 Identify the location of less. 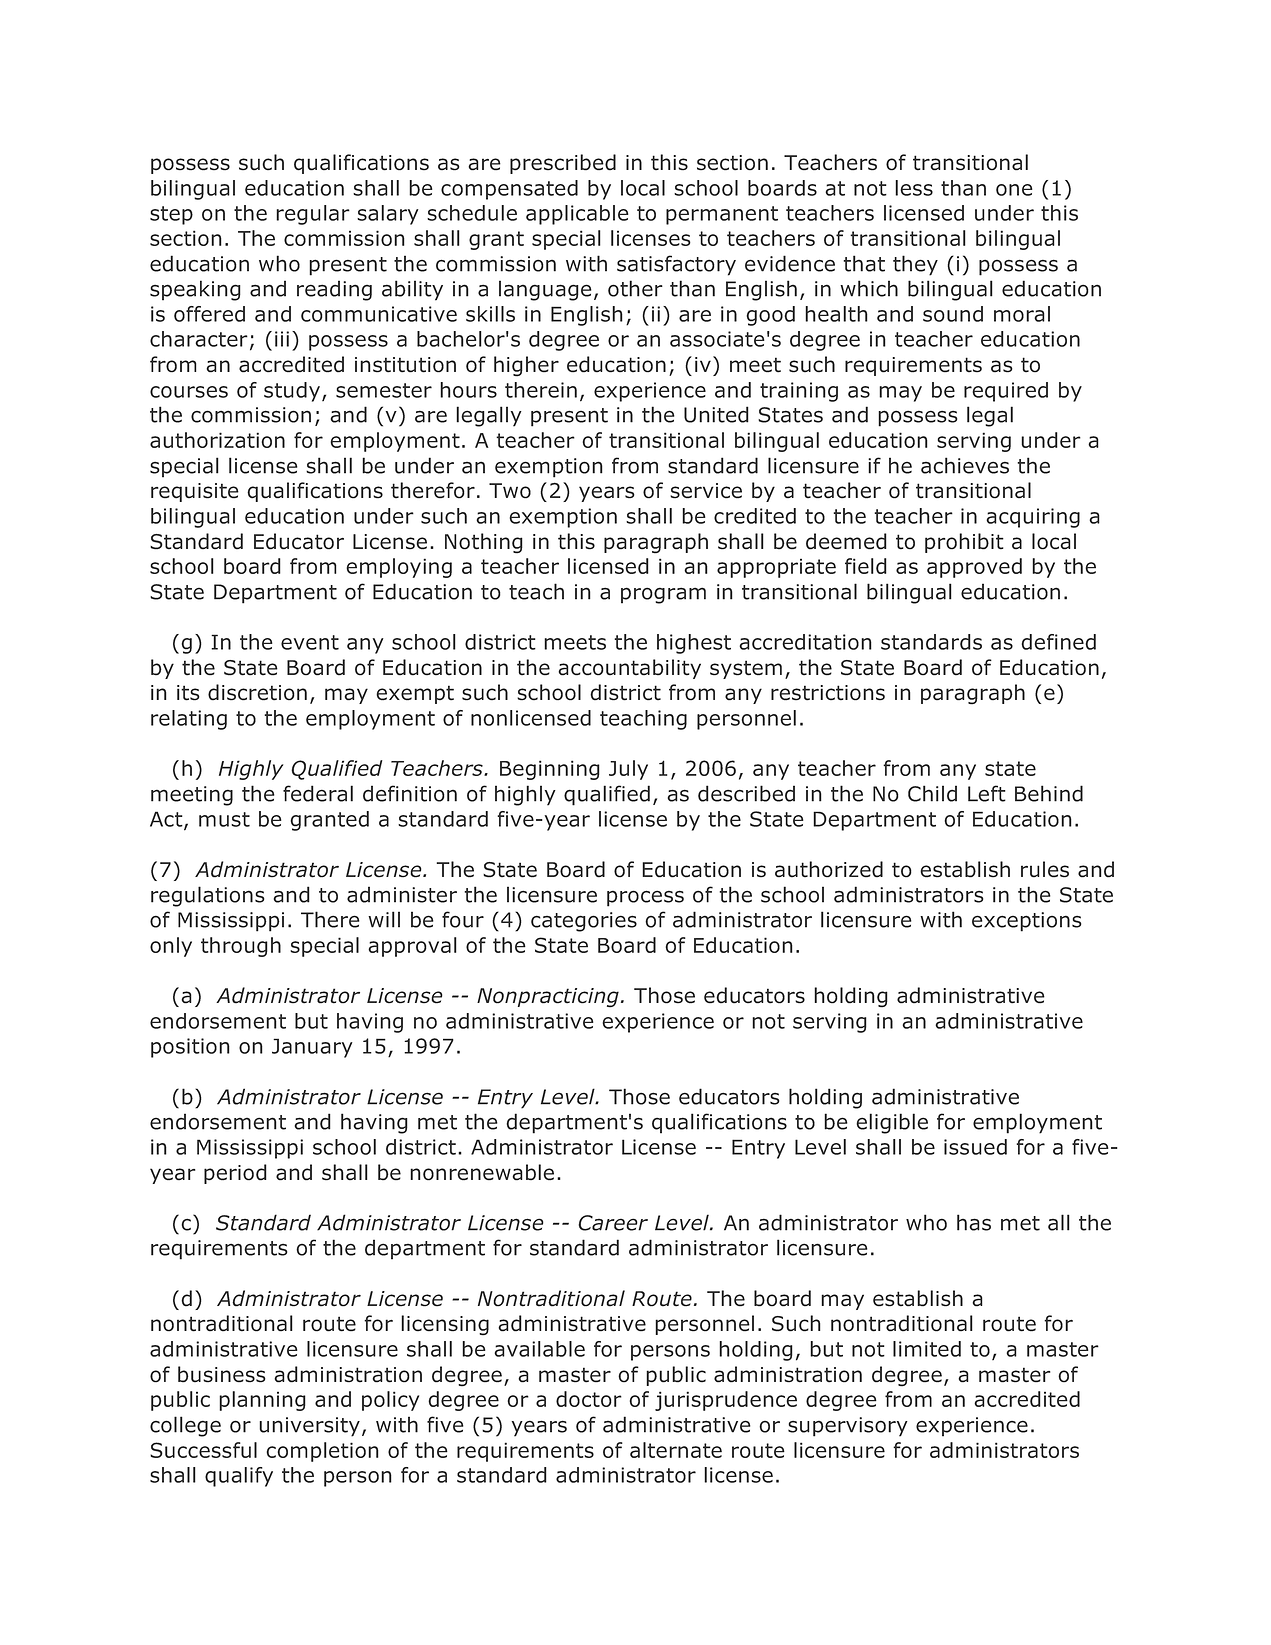
(914, 188).
